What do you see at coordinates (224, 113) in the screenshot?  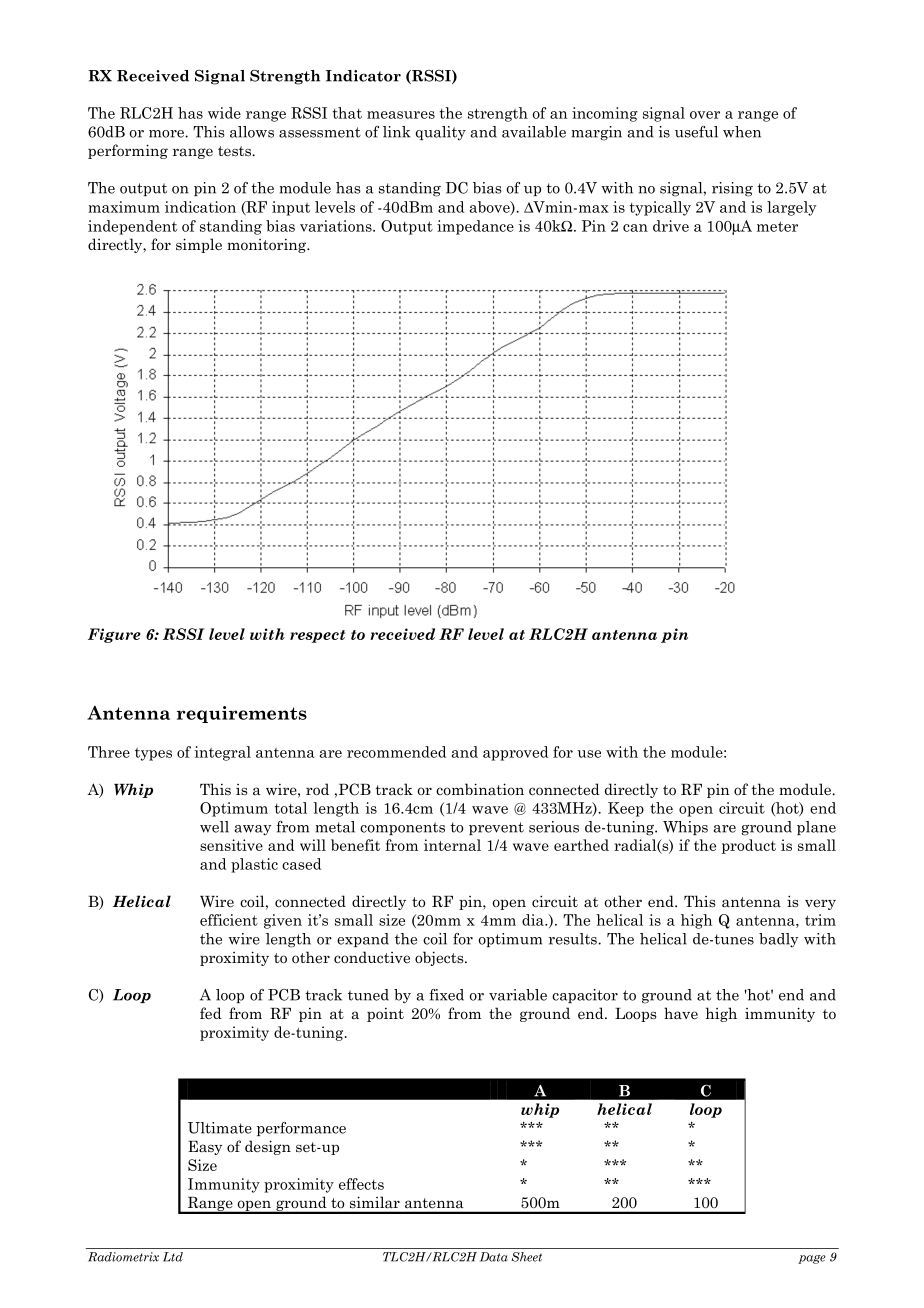 I see `wide` at bounding box center [224, 113].
